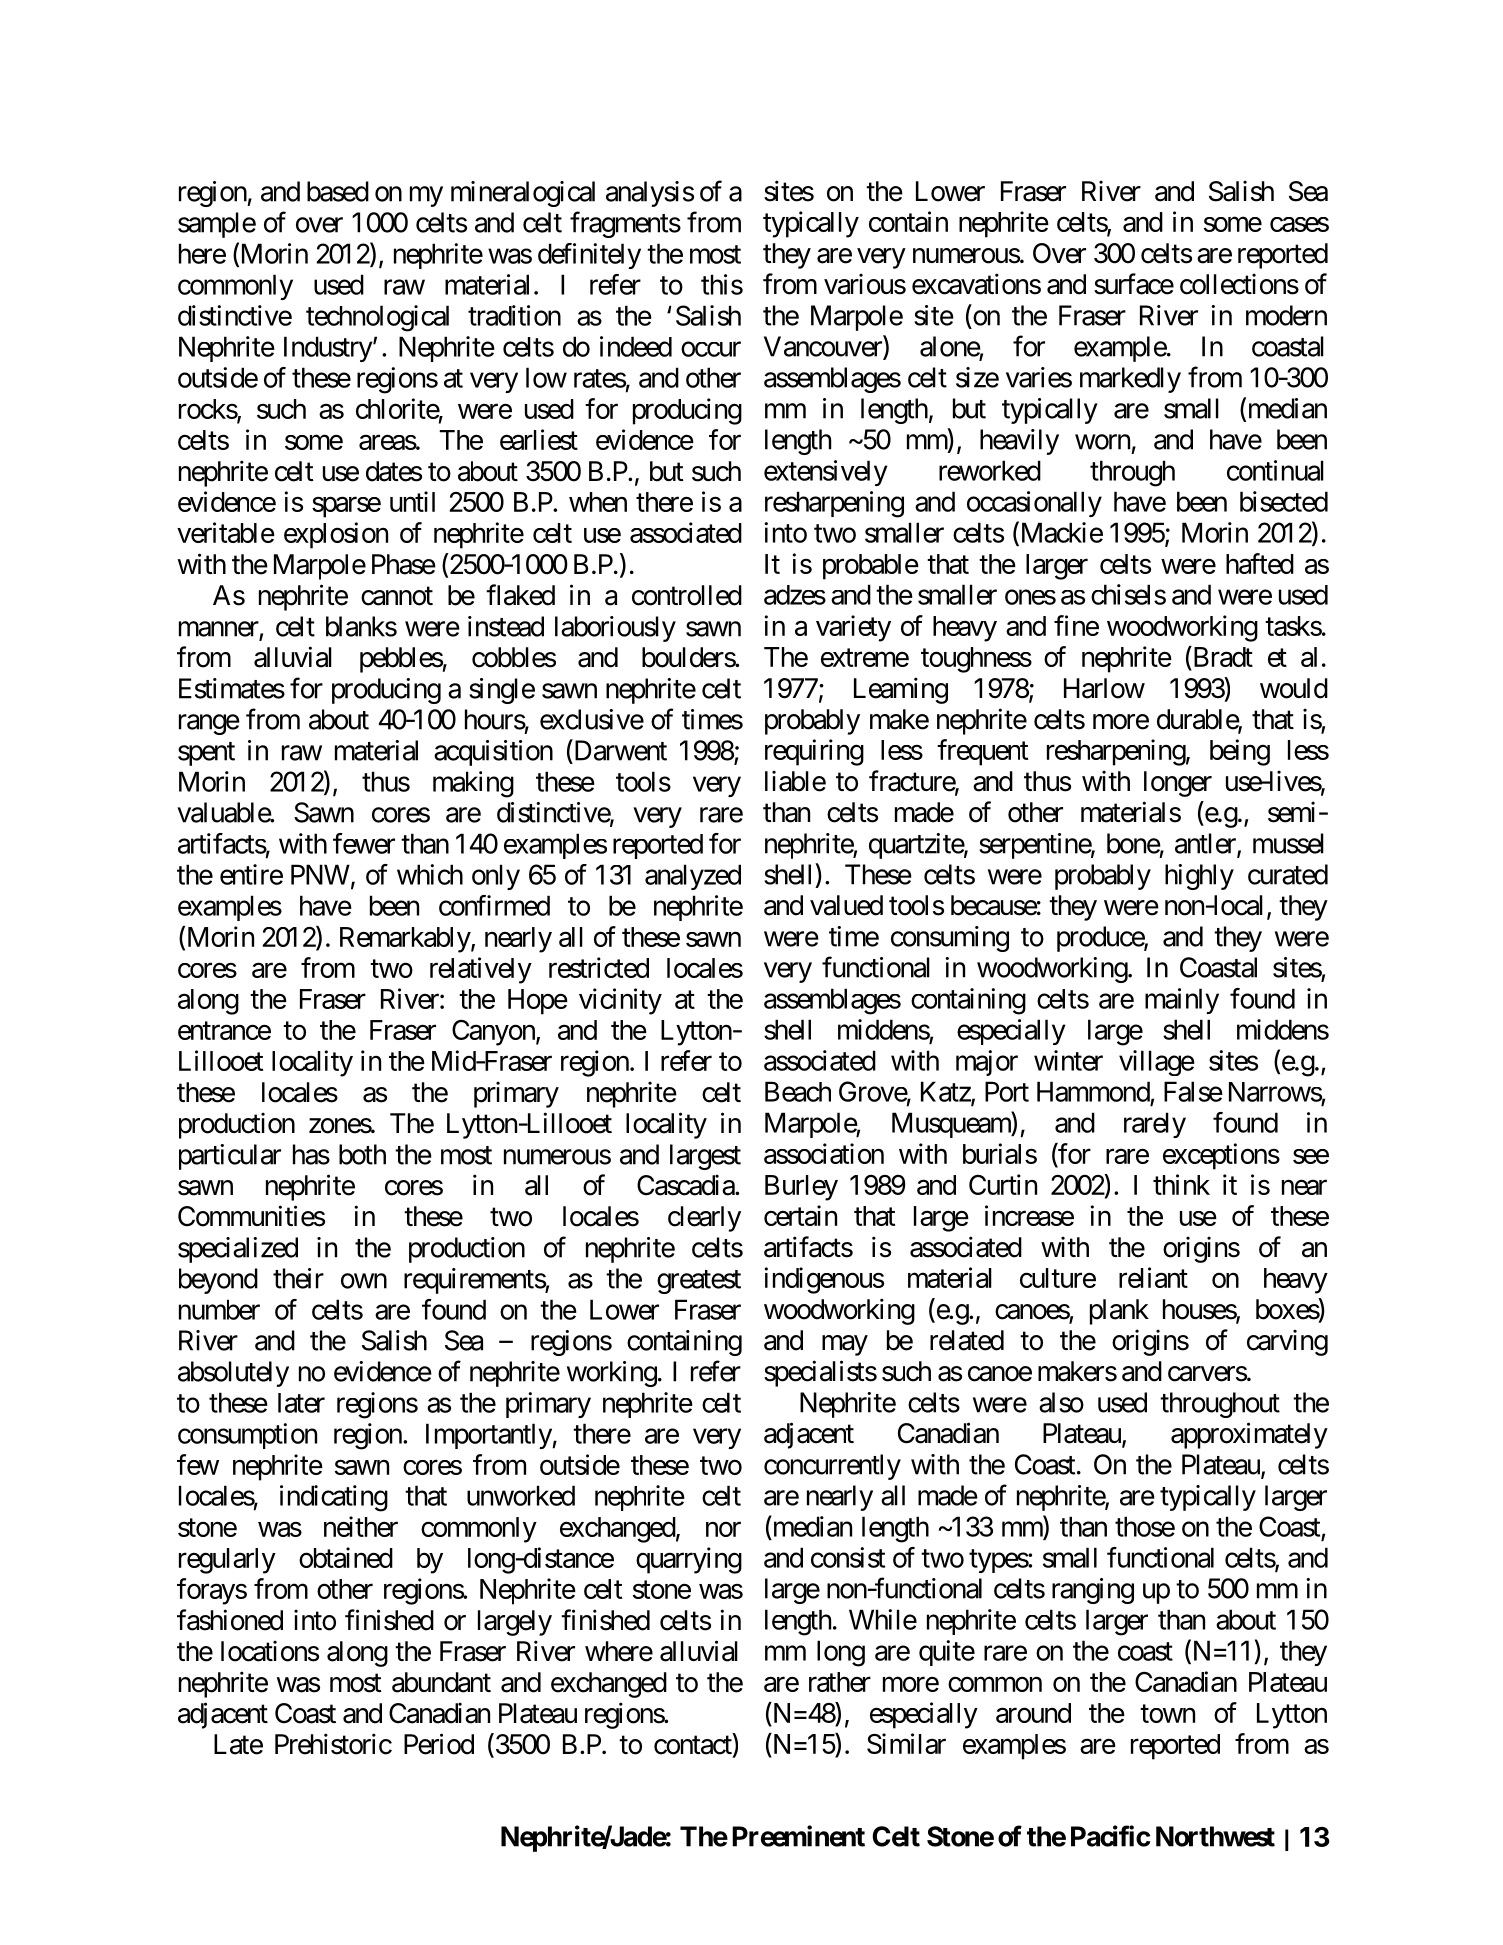 This screenshot has height=1945, width=1503. Describe the element at coordinates (1153, 1277) in the screenshot. I see `reliant` at that location.
